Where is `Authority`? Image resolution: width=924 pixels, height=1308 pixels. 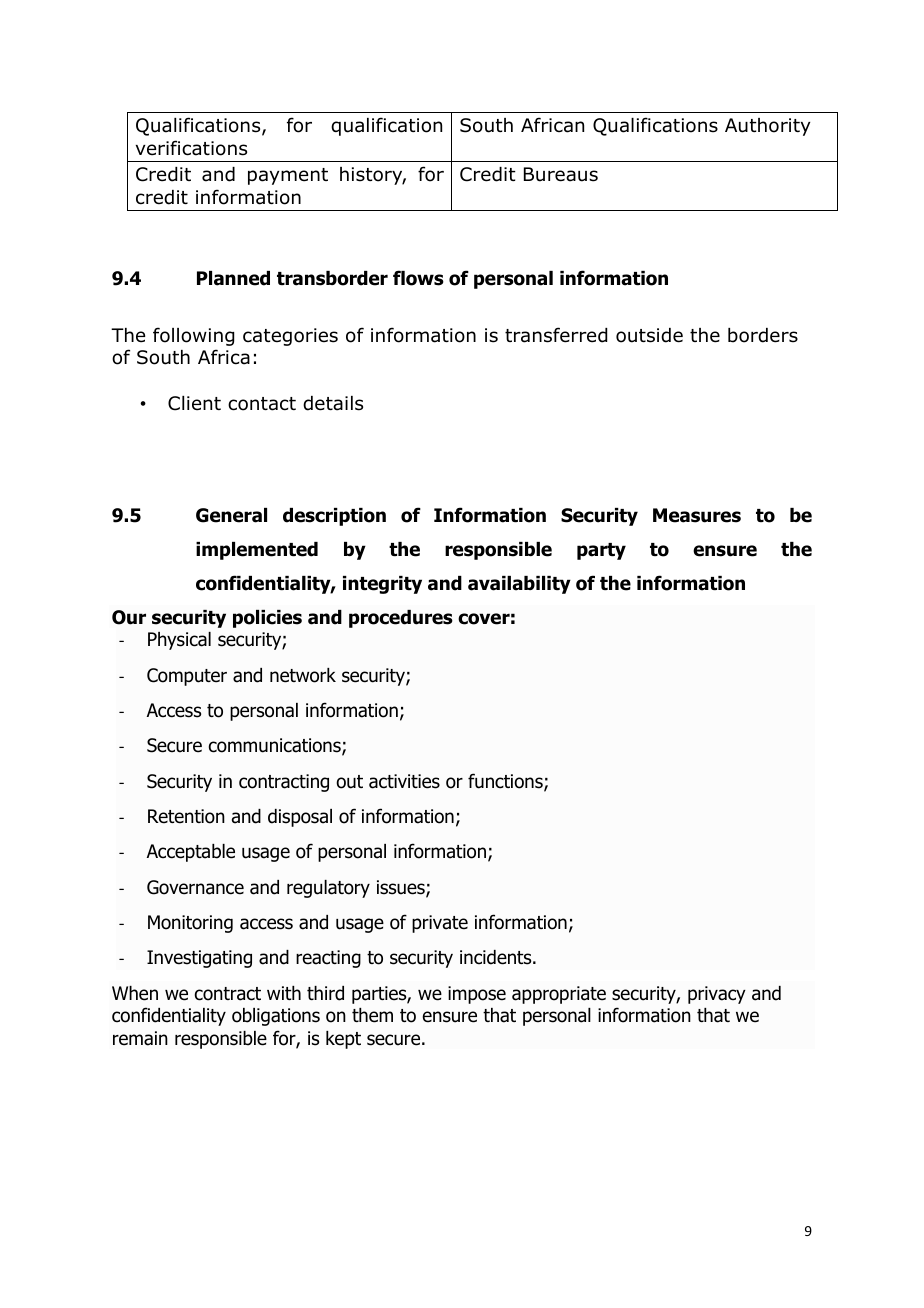 Authority is located at coordinates (767, 127).
